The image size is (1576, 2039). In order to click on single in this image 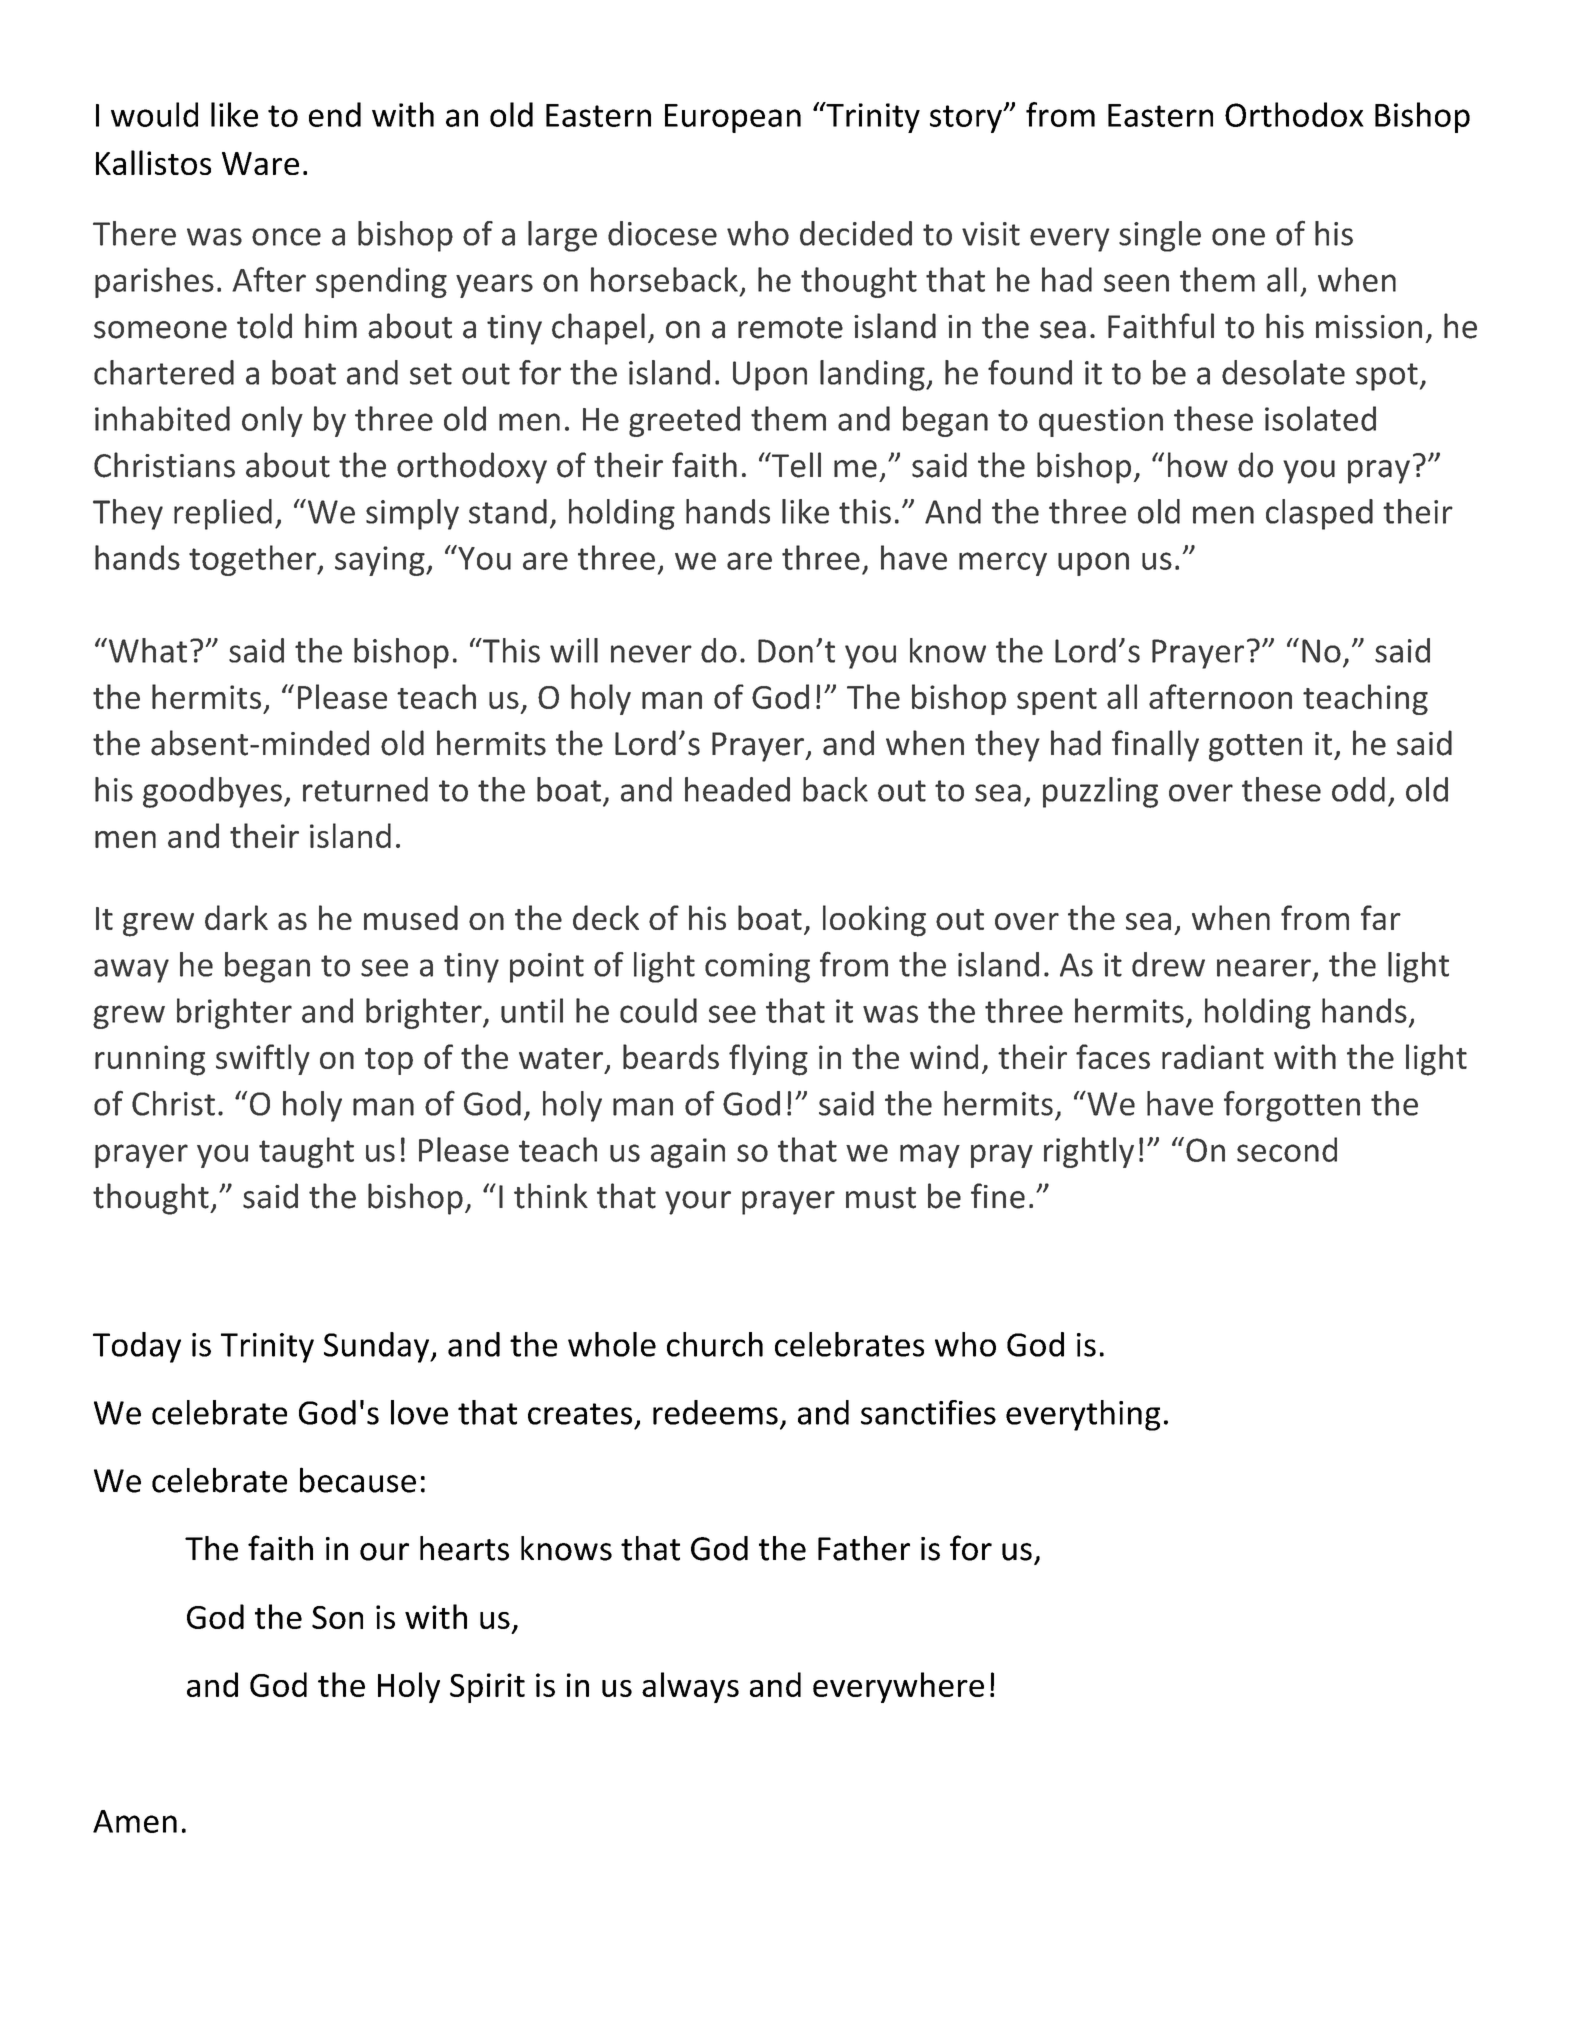, I will do `click(1160, 236)`.
